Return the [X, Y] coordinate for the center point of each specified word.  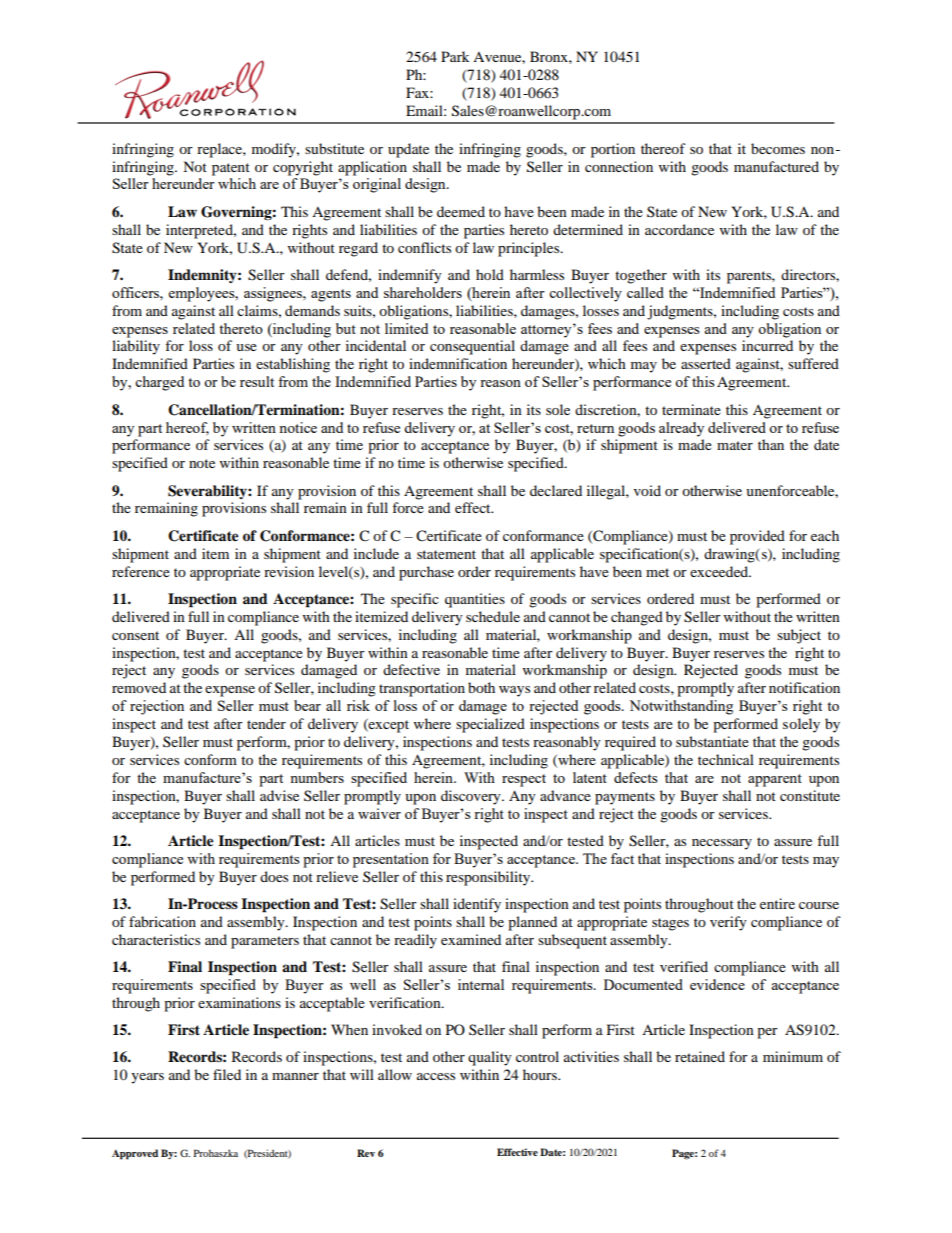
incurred [767, 345]
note [202, 463]
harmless [537, 274]
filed [227, 1074]
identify [477, 905]
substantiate [712, 741]
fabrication [162, 921]
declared [556, 490]
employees [203, 294]
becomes [778, 148]
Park [455, 56]
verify [728, 923]
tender [266, 723]
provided [757, 537]
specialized [490, 725]
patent [231, 169]
